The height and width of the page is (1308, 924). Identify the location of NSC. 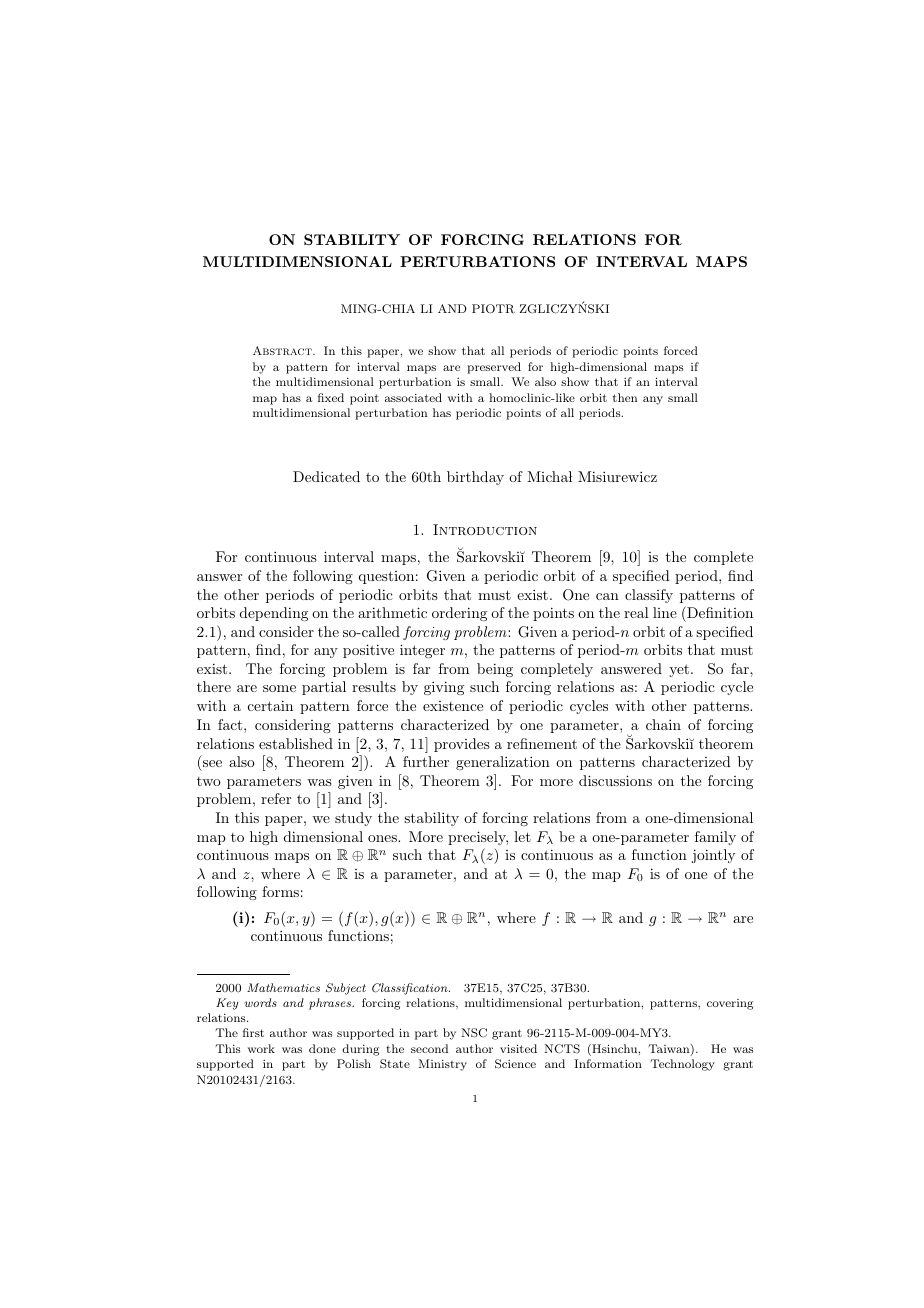
(474, 1033).
